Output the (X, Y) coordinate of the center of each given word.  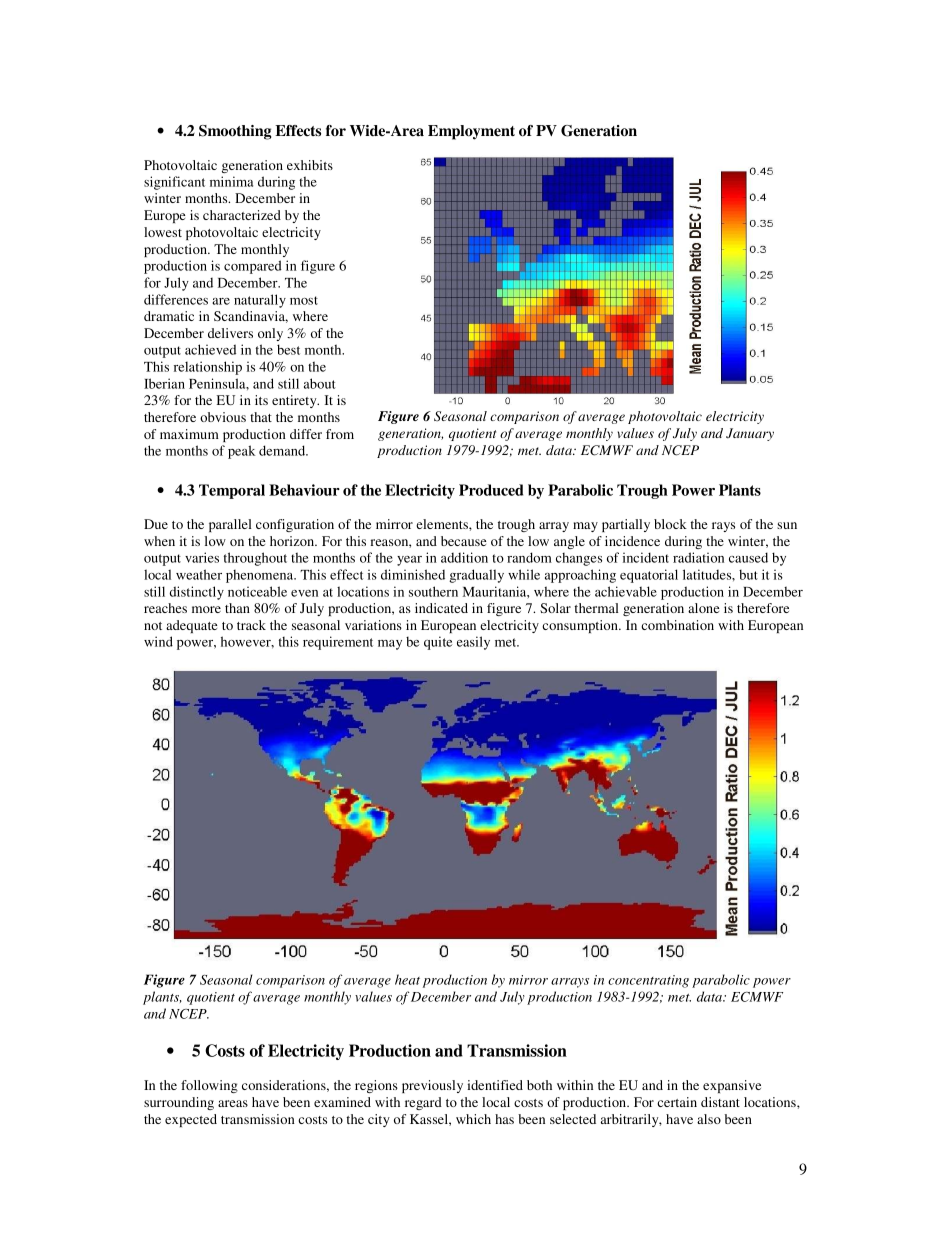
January (750, 434)
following (209, 1086)
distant (720, 1102)
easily (473, 643)
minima (231, 181)
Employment (471, 132)
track (251, 625)
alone (703, 608)
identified (495, 1085)
